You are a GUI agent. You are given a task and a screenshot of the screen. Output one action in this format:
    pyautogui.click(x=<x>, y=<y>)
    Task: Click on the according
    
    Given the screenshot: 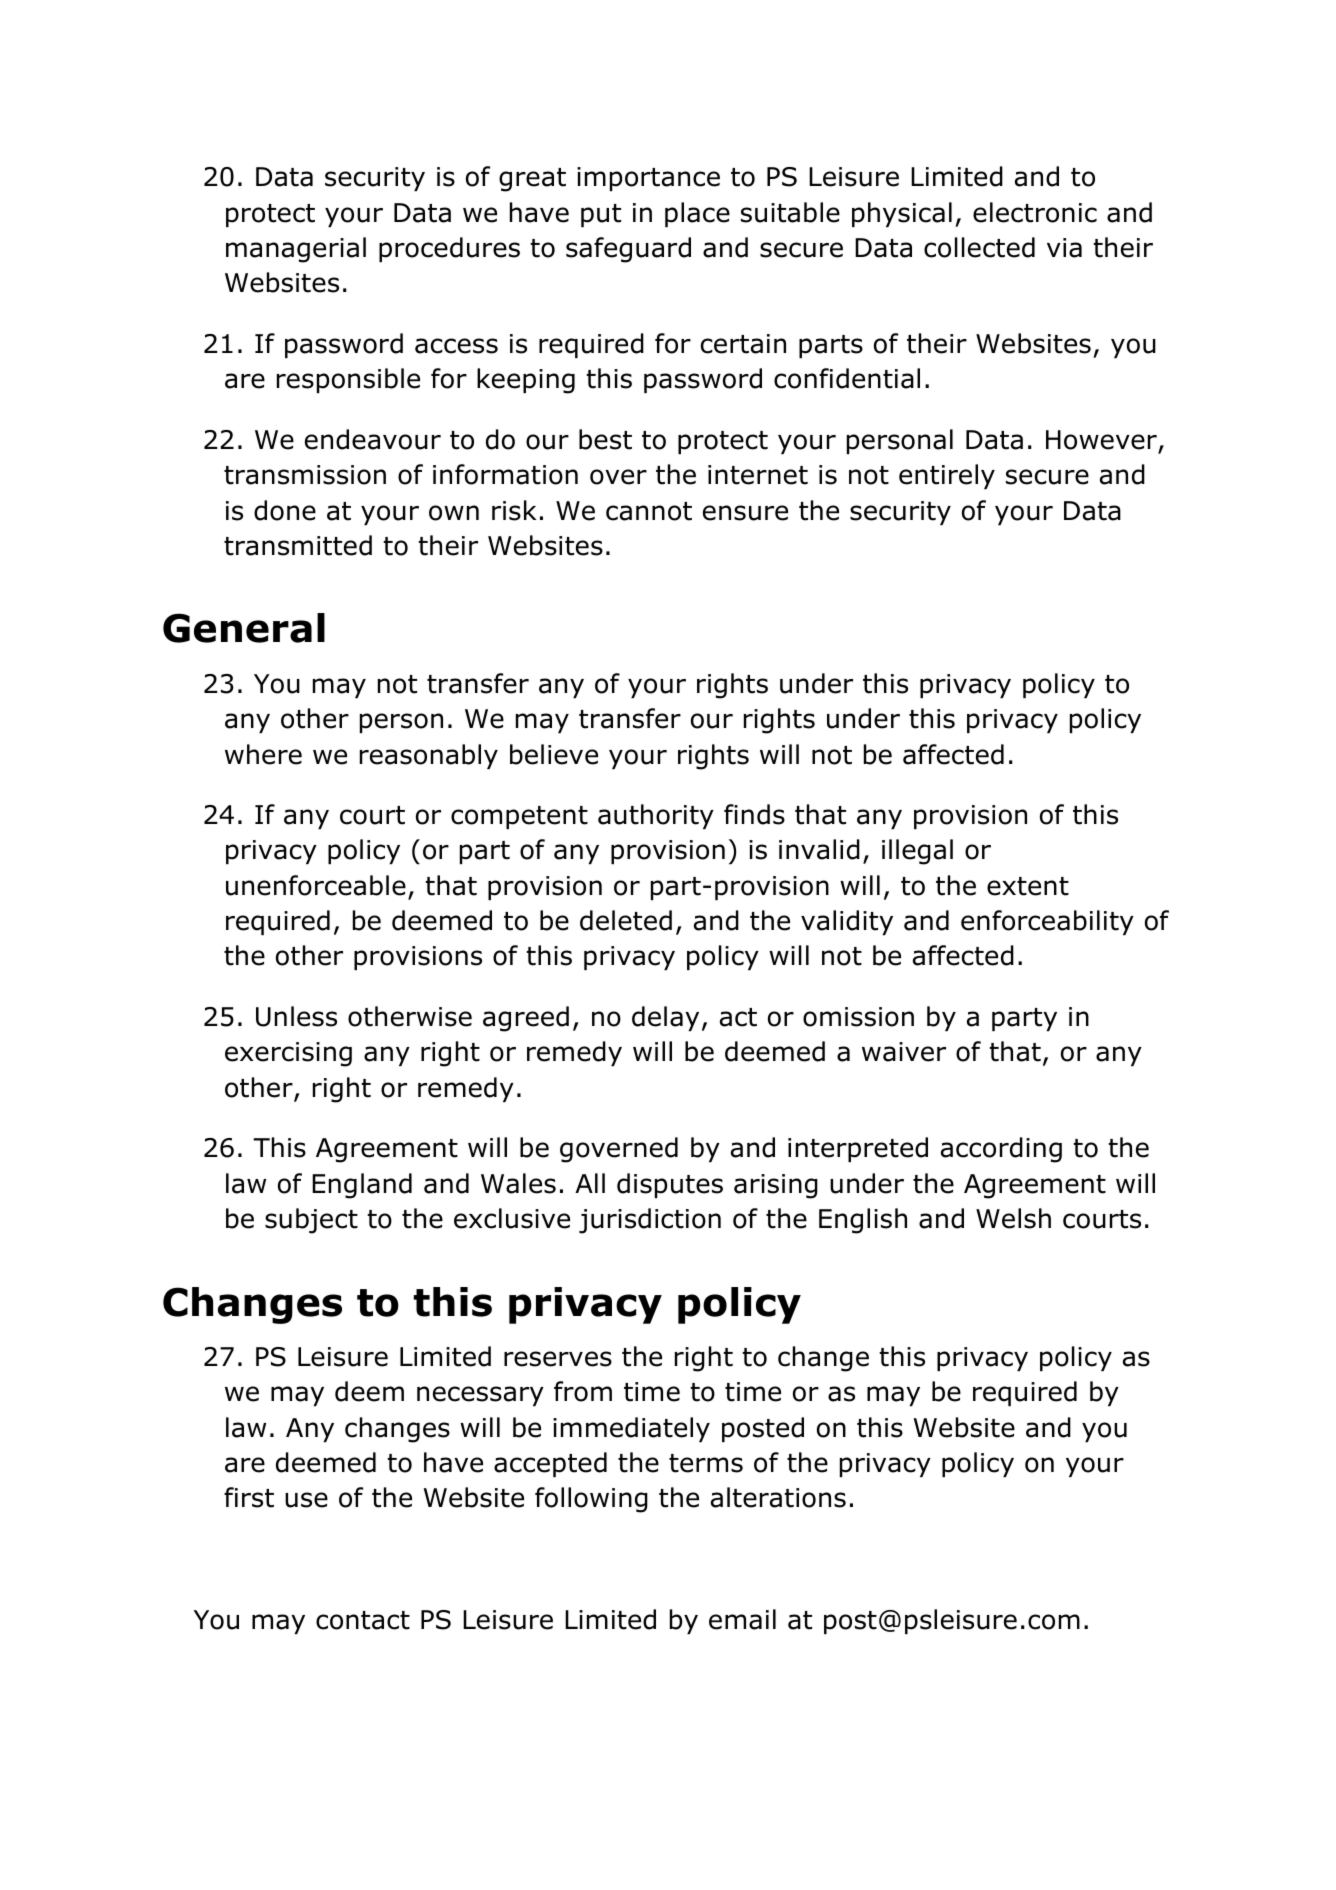 What is the action you would take?
    pyautogui.click(x=1001, y=1150)
